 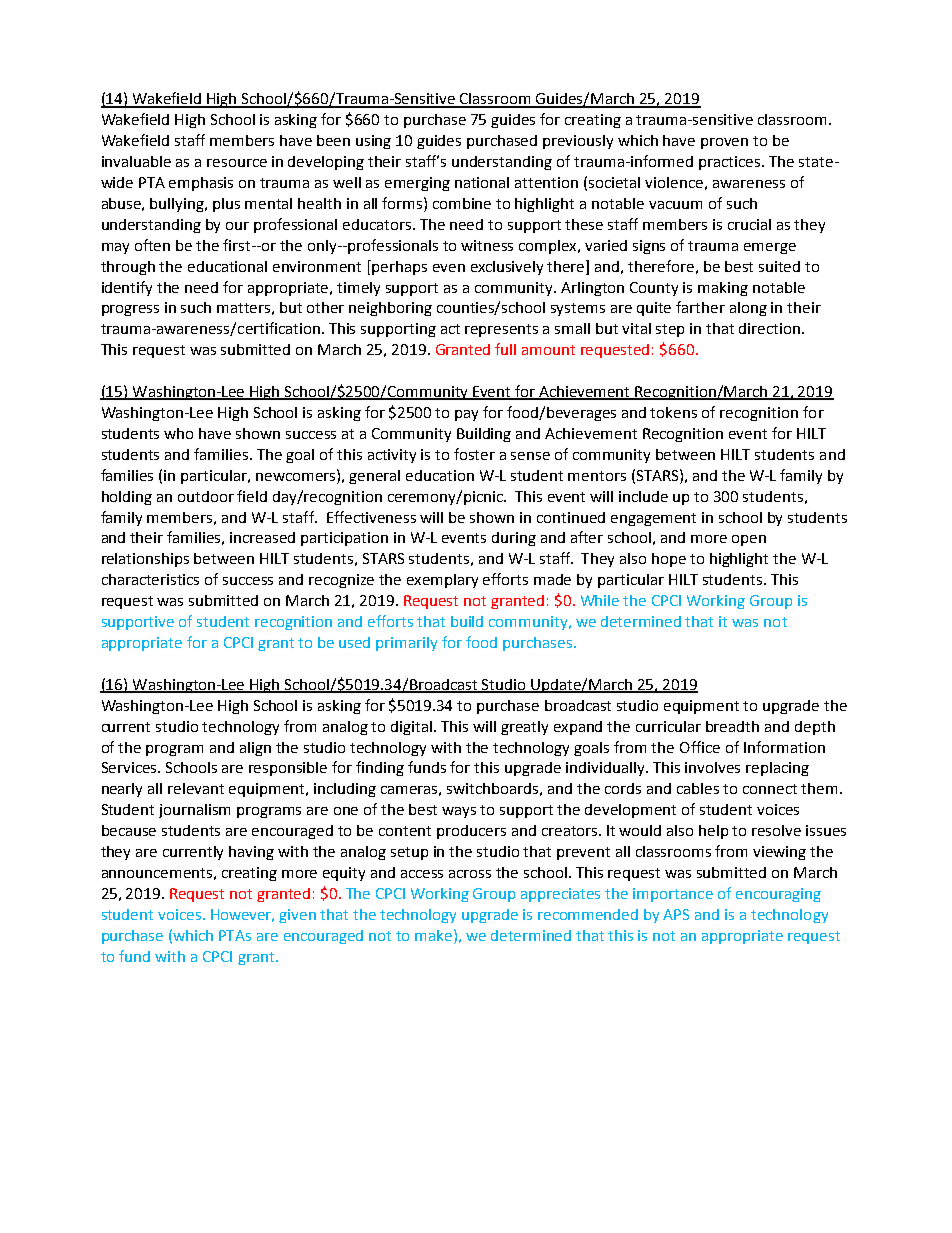 What do you see at coordinates (514, 539) in the screenshot?
I see `during` at bounding box center [514, 539].
